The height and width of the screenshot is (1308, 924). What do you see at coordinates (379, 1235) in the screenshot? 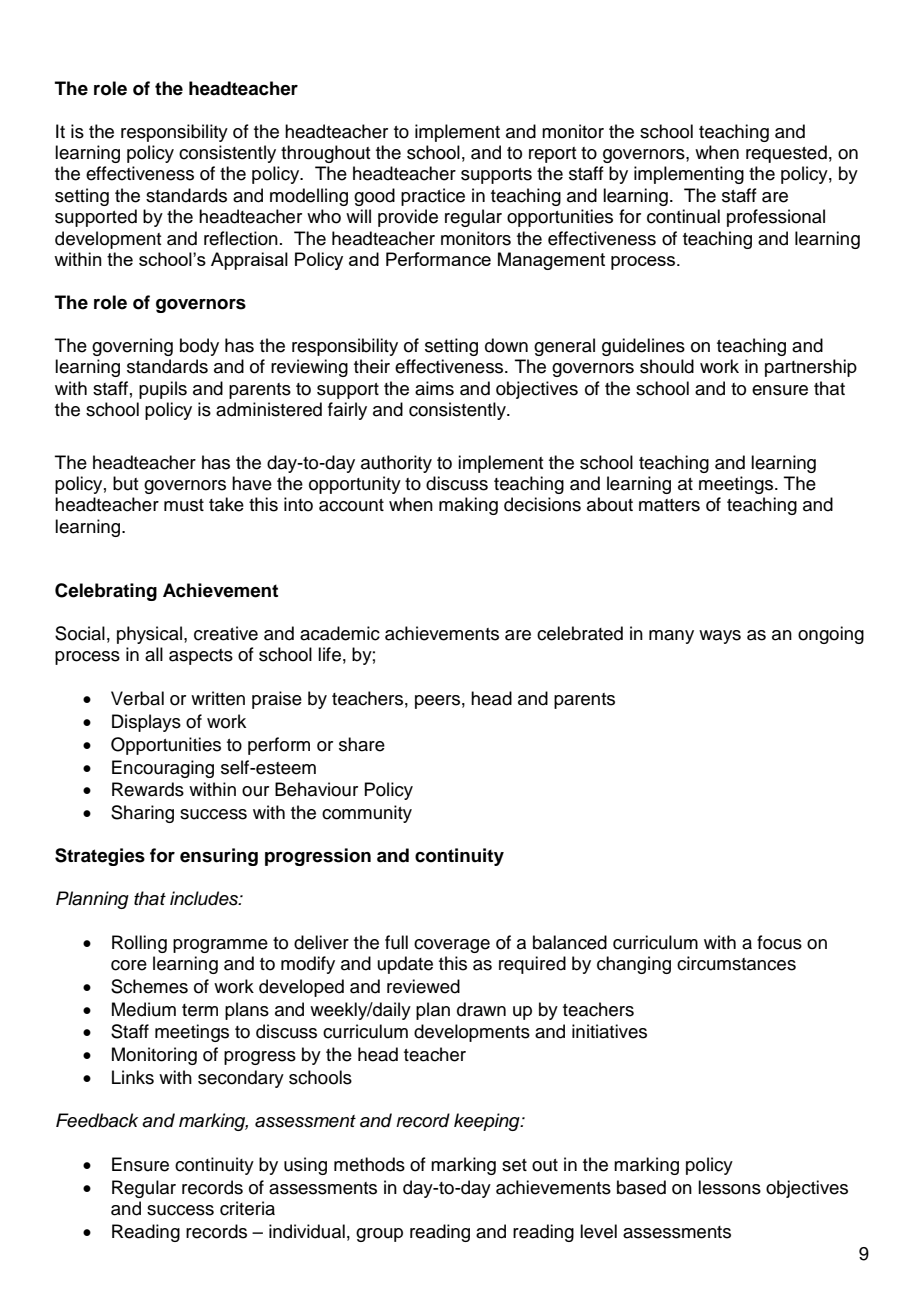
I see `group` at bounding box center [379, 1235].
